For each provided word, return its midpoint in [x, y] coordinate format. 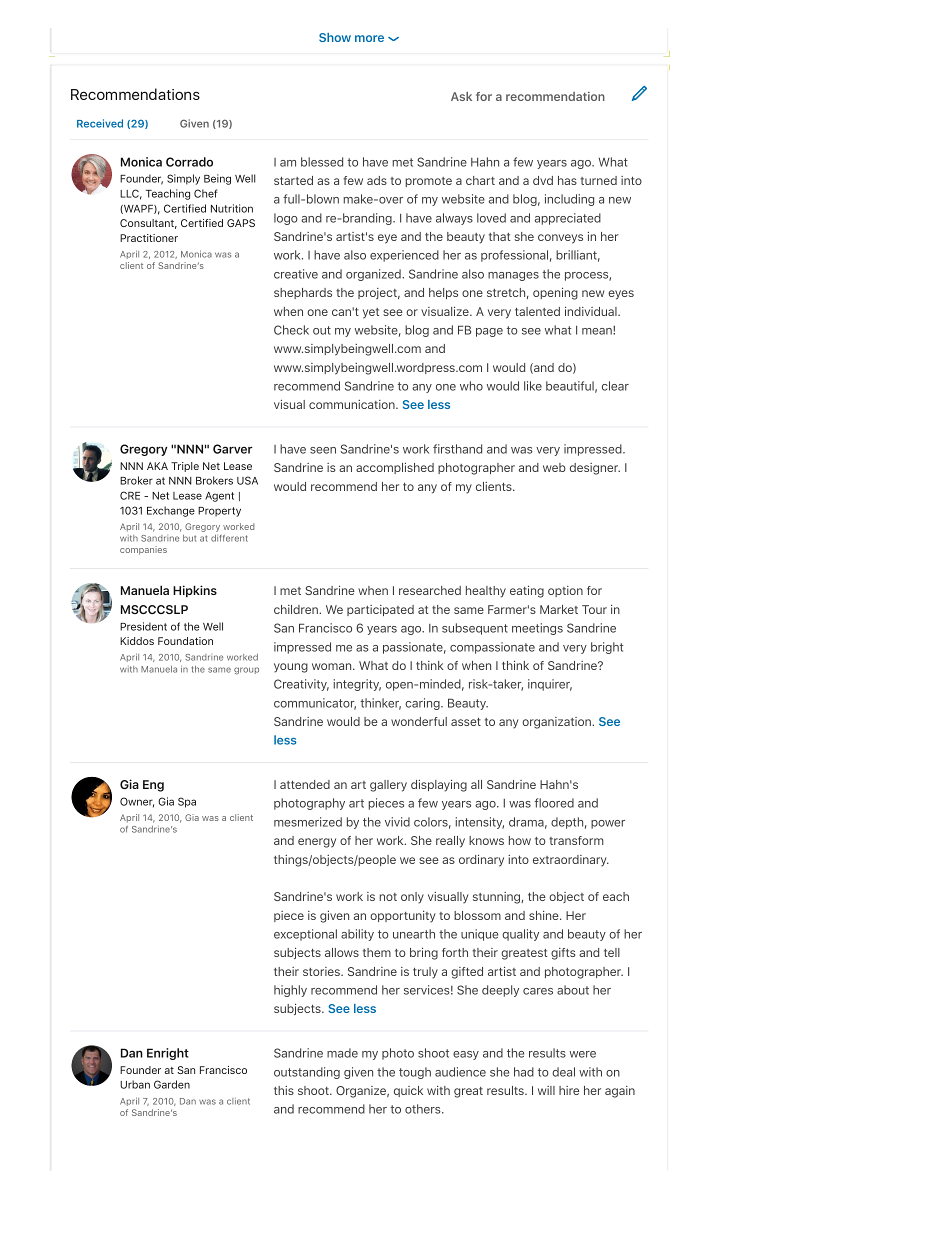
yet [371, 313]
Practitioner [149, 238]
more [369, 38]
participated [380, 610]
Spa [187, 802]
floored [554, 803]
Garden [172, 1084]
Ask [461, 96]
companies [143, 550]
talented [537, 311]
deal [563, 1072]
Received [100, 123]
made [342, 1053]
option [565, 591]
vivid [397, 822]
